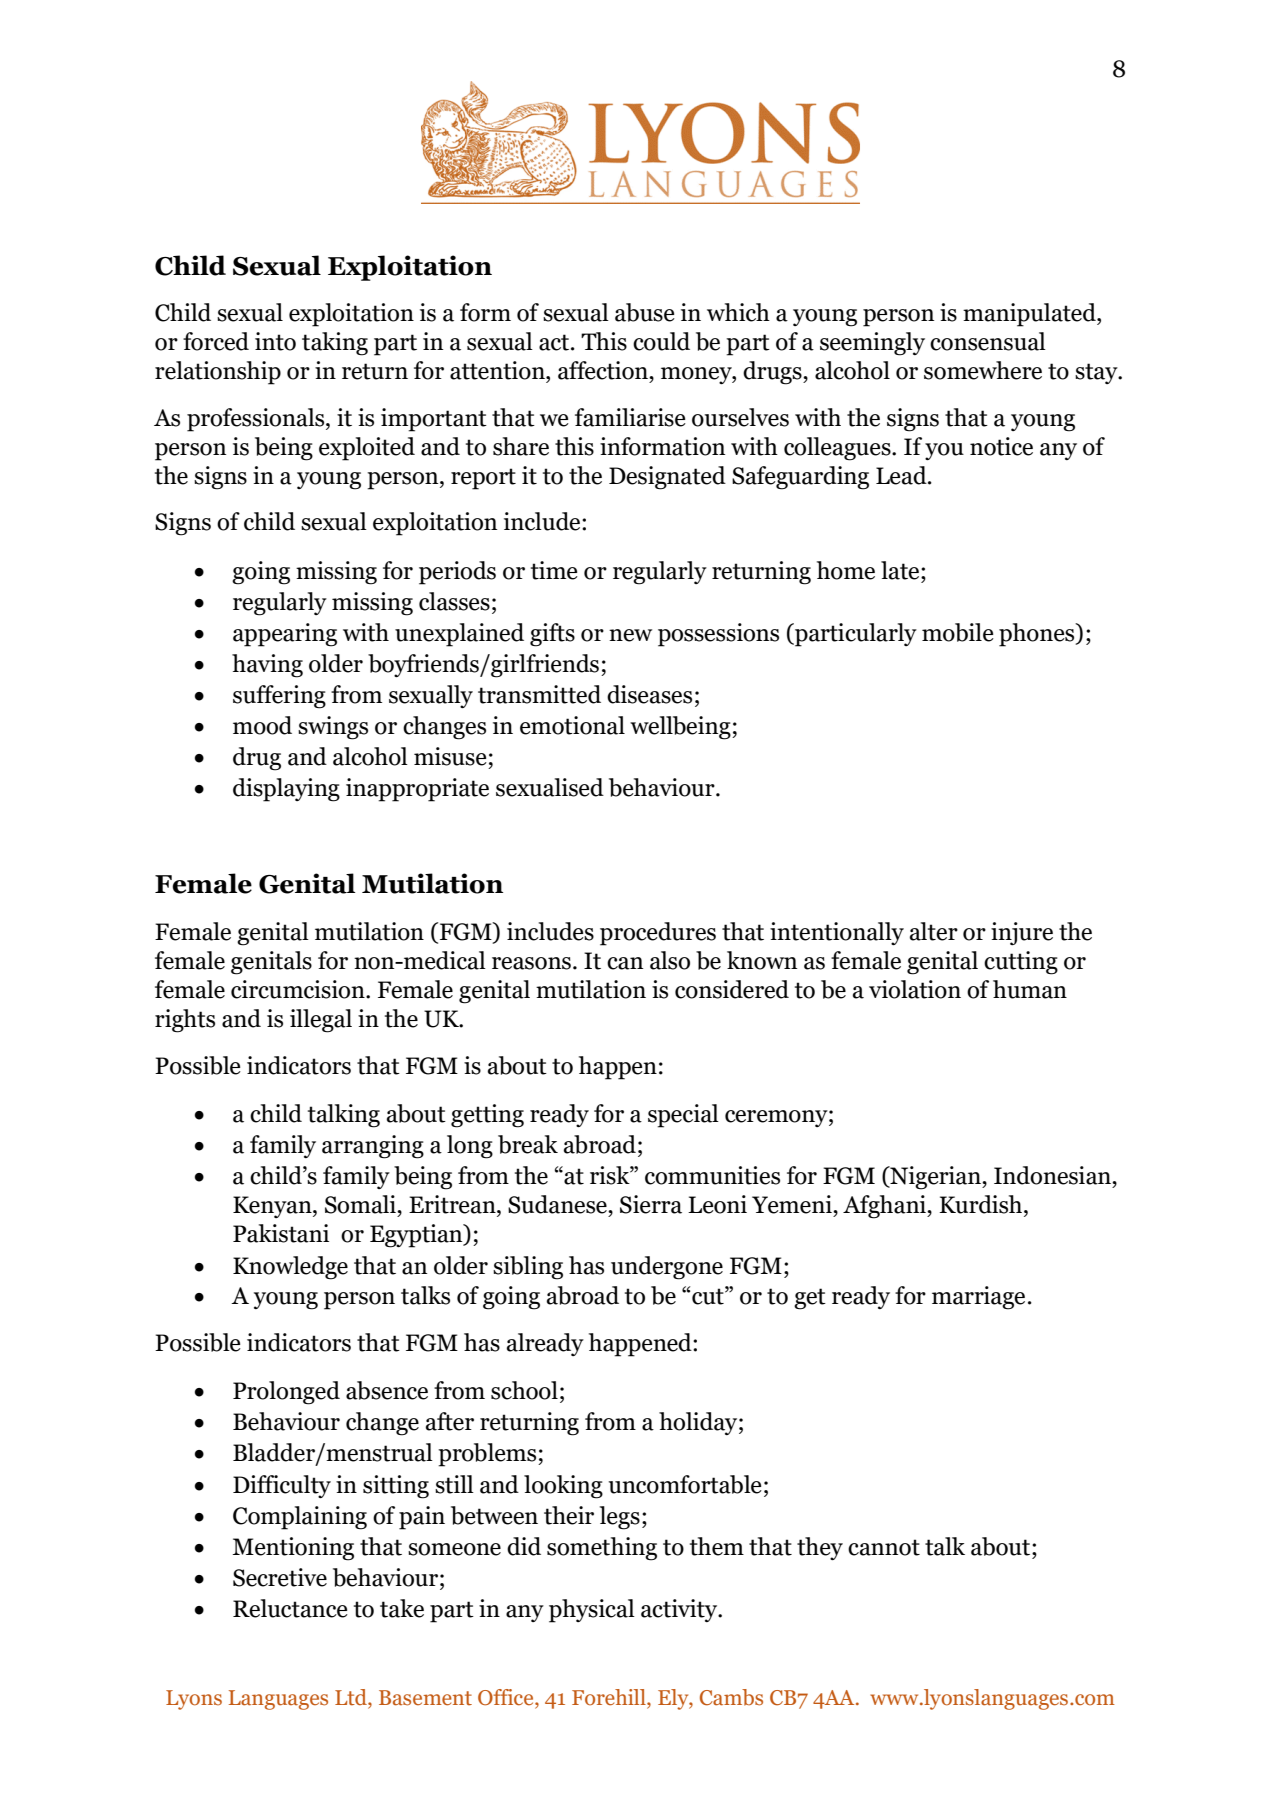 Image resolution: width=1281 pixels, height=1812 pixels. Describe the element at coordinates (983, 370) in the screenshot. I see `somewhere` at that location.
